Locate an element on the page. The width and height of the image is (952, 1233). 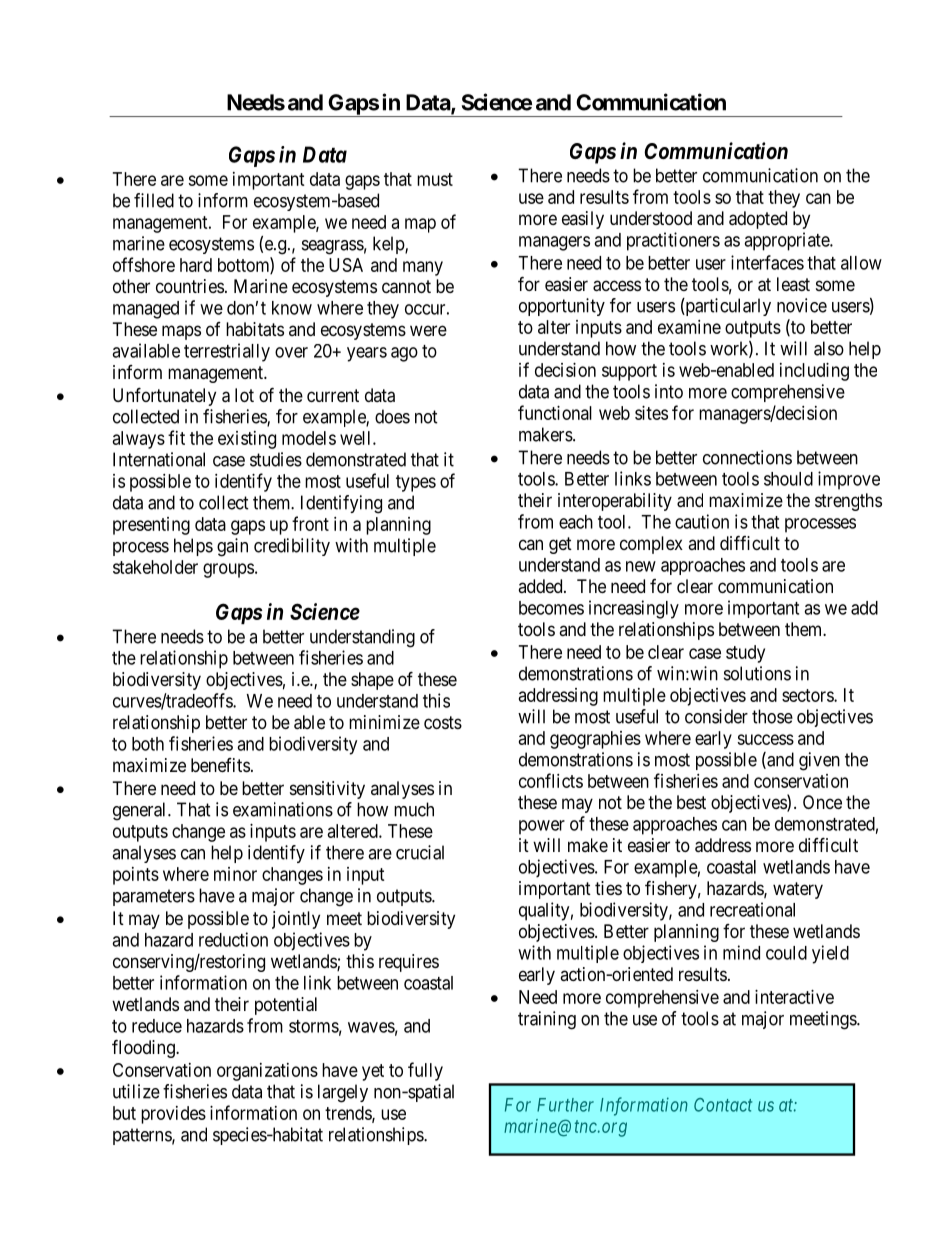
presenting is located at coordinates (151, 526).
